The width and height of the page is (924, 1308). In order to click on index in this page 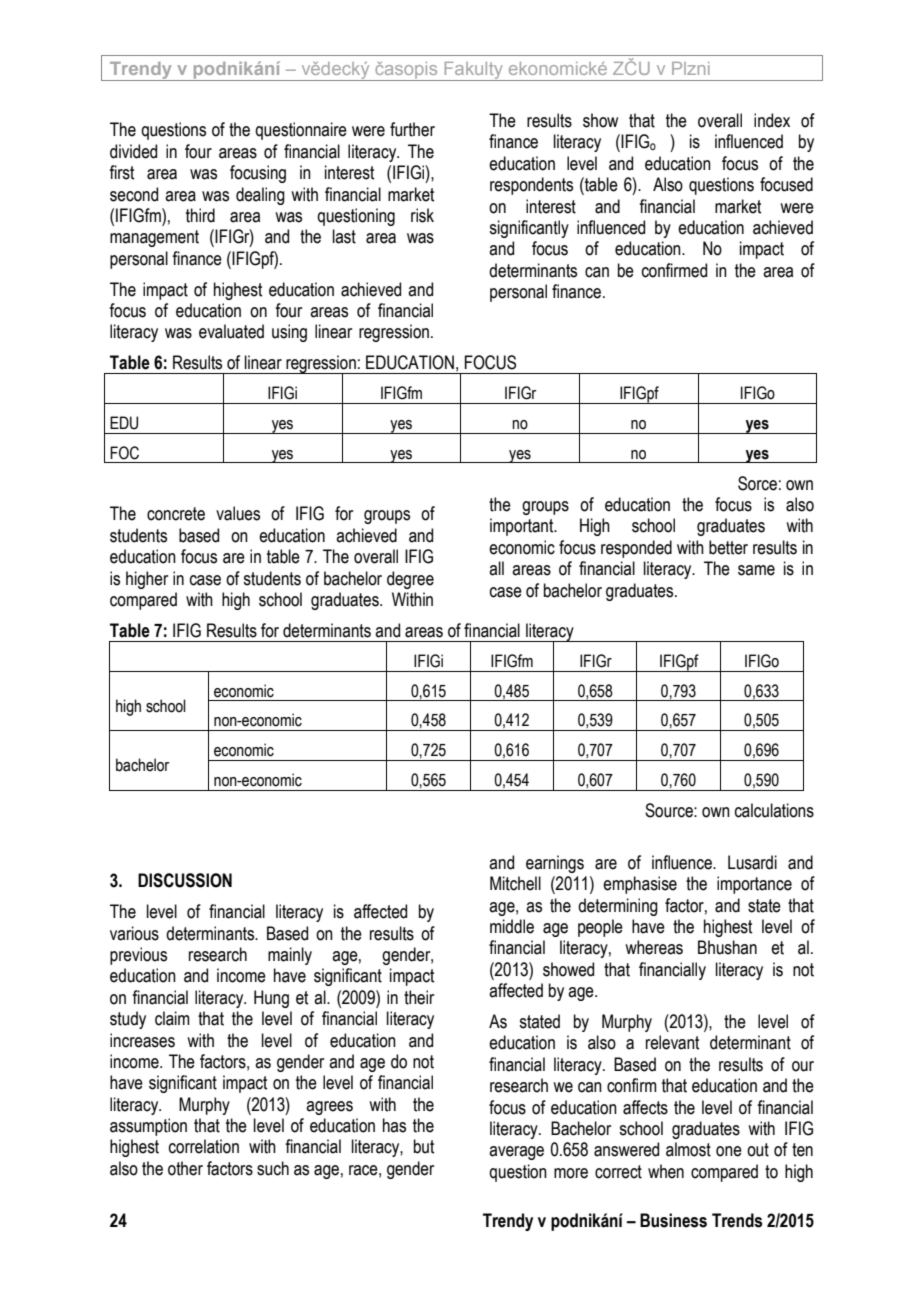, I will do `click(772, 120)`.
